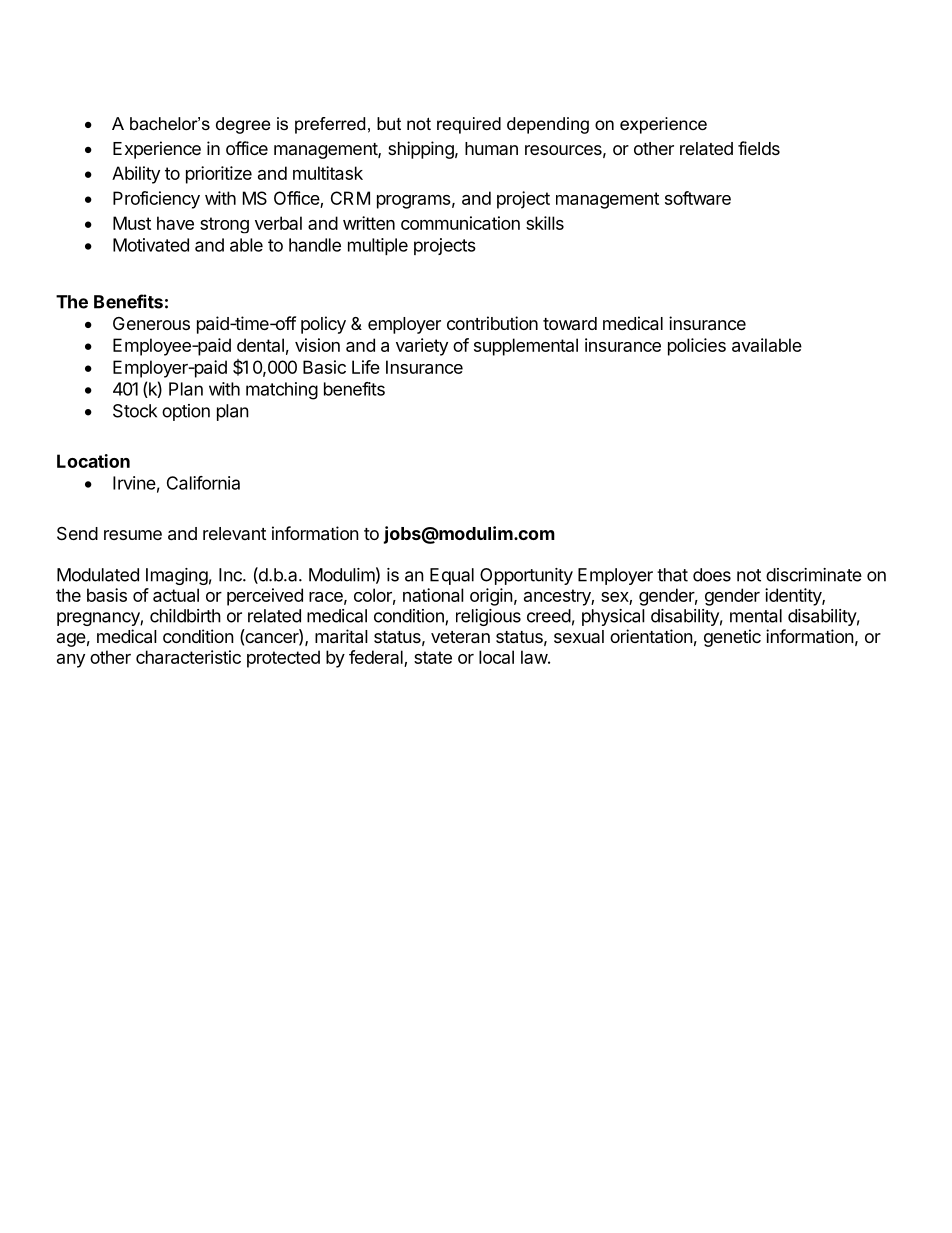 This screenshot has height=1233, width=952. Describe the element at coordinates (759, 148) in the screenshot. I see `fields` at that location.
